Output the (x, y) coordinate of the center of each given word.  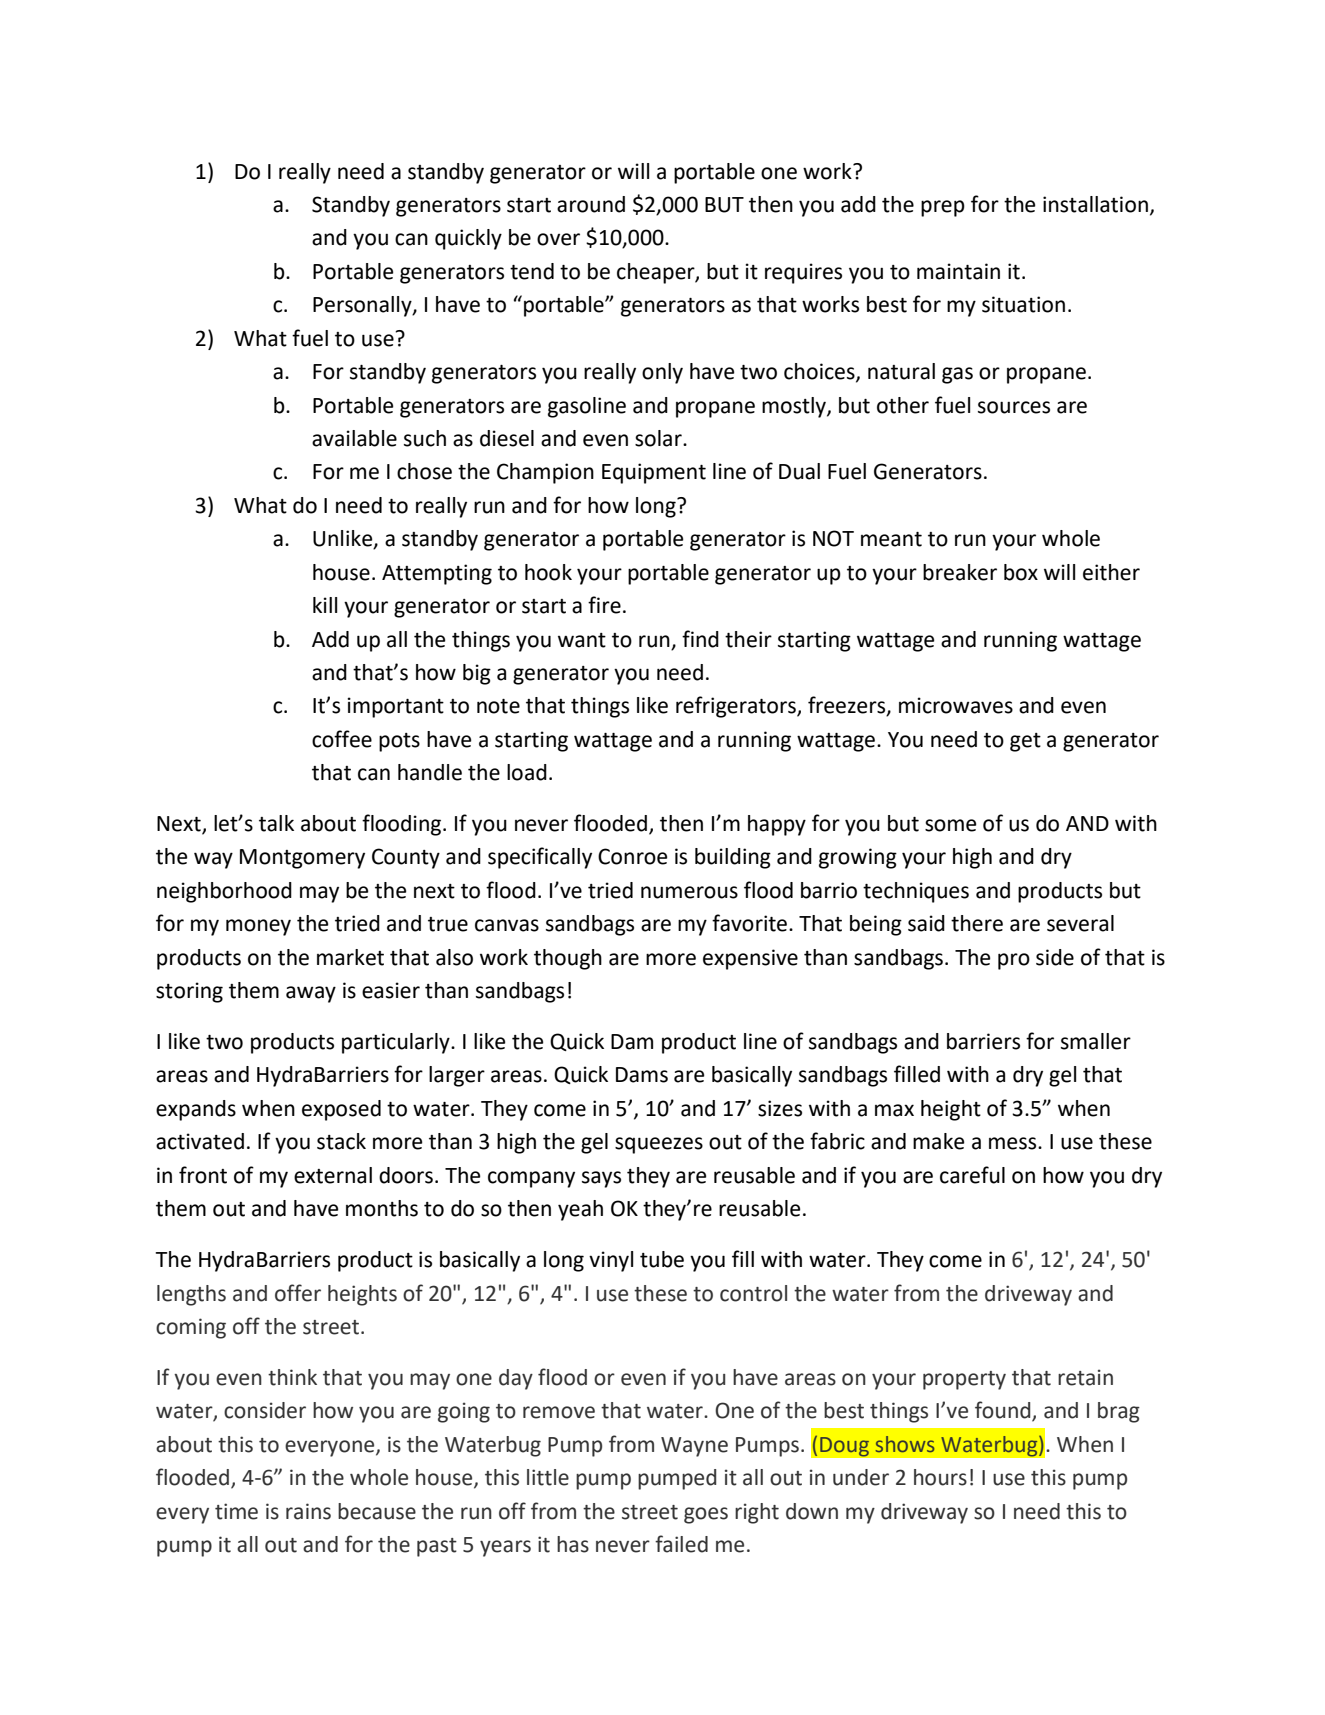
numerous (689, 892)
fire (604, 605)
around (591, 204)
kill (325, 605)
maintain (958, 271)
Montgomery (302, 859)
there (977, 923)
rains (308, 1511)
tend (532, 271)
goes (706, 1515)
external (333, 1175)
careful (972, 1175)
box (1021, 572)
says (601, 1179)
